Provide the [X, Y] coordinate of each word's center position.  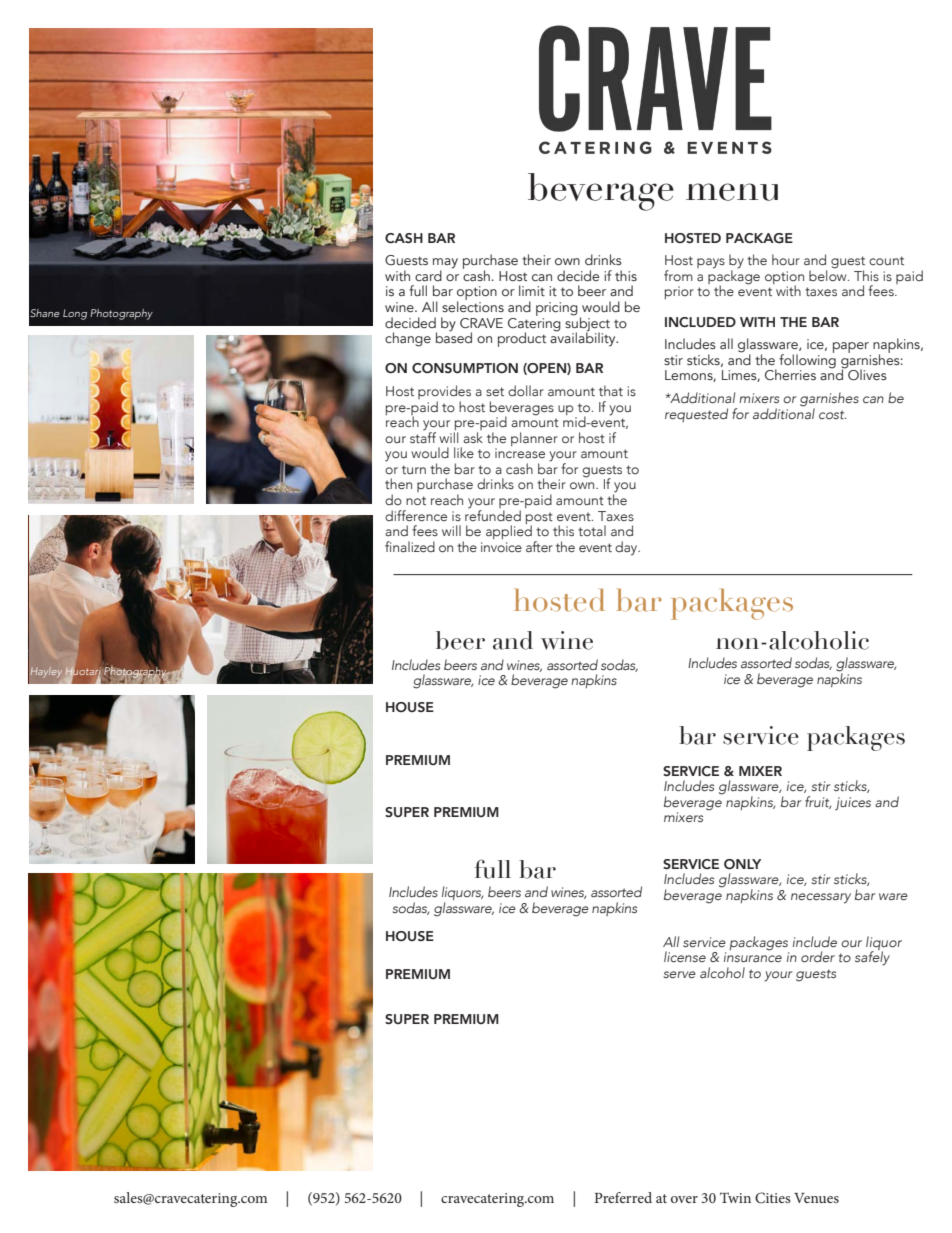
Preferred [623, 1197]
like [464, 452]
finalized [410, 546]
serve [680, 974]
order [818, 957]
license [685, 956]
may [445, 264]
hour [786, 259]
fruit [818, 802]
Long [75, 314]
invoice [501, 547]
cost [833, 414]
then [398, 483]
